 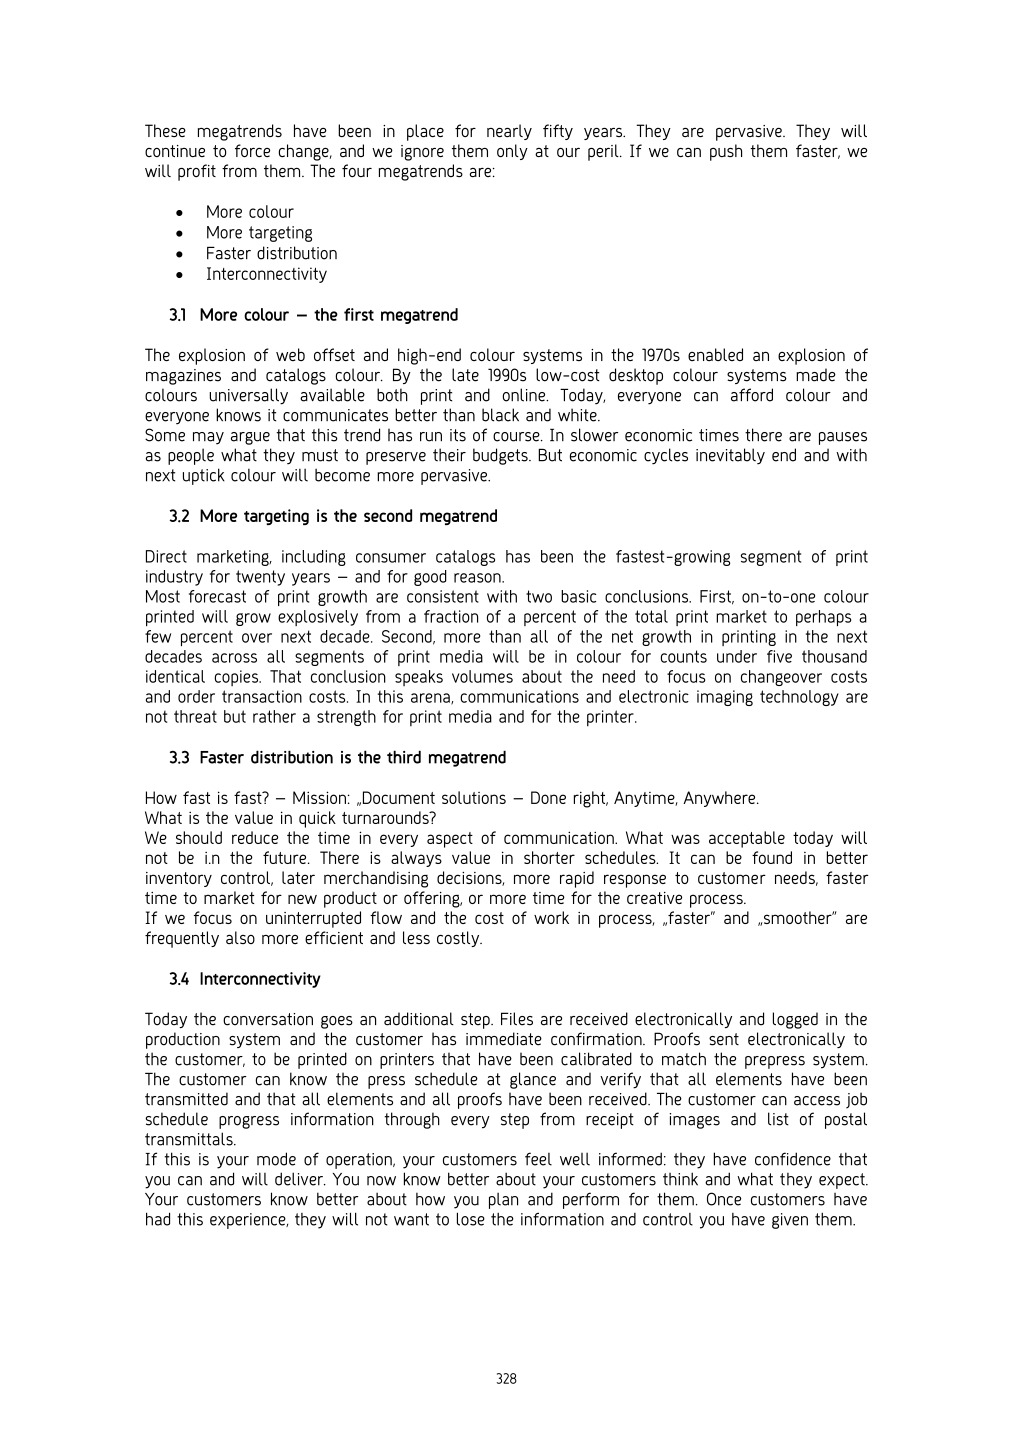 What do you see at coordinates (503, 1200) in the screenshot?
I see `plan` at bounding box center [503, 1200].
